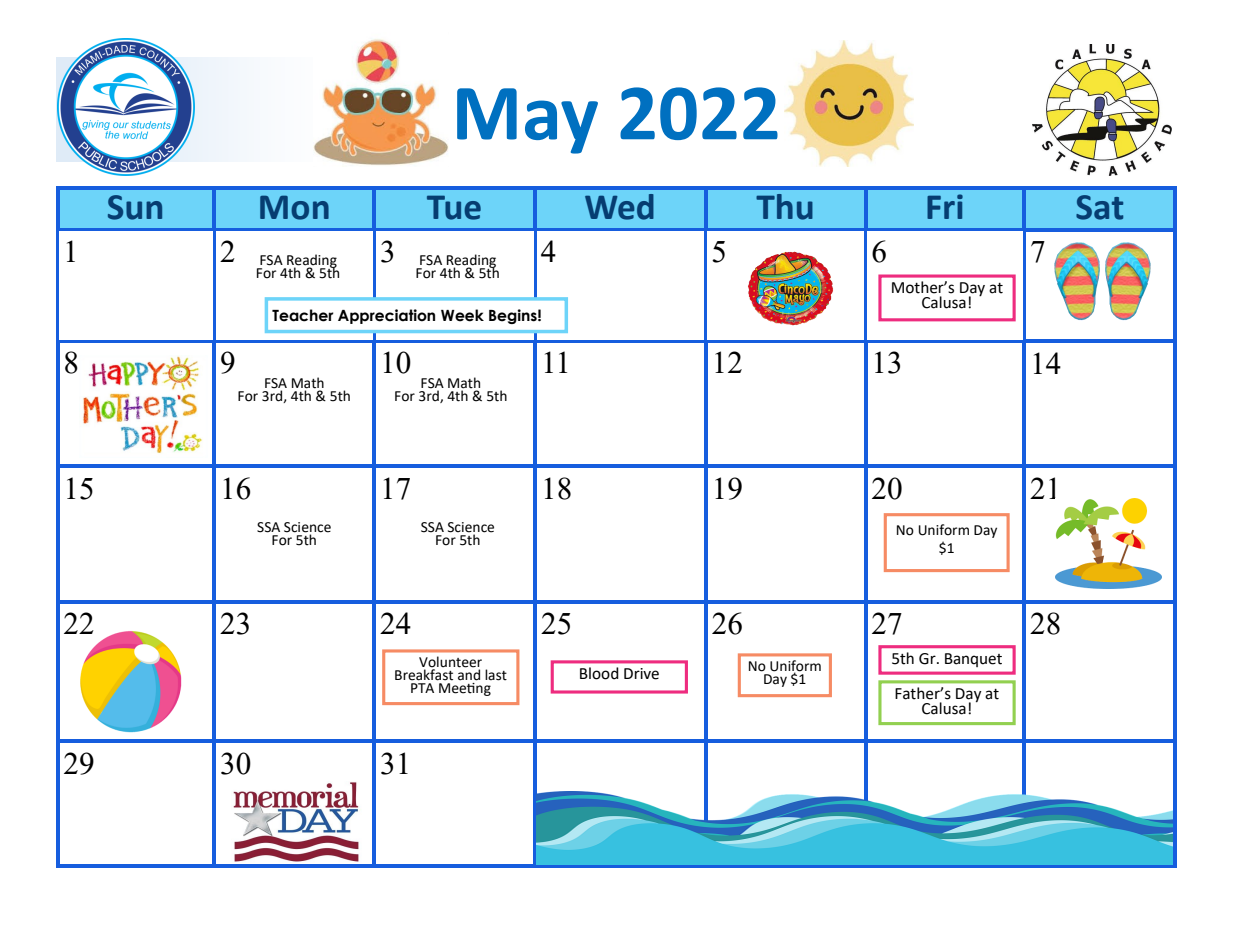 The image size is (1233, 952). I want to click on Fri, so click(945, 206).
